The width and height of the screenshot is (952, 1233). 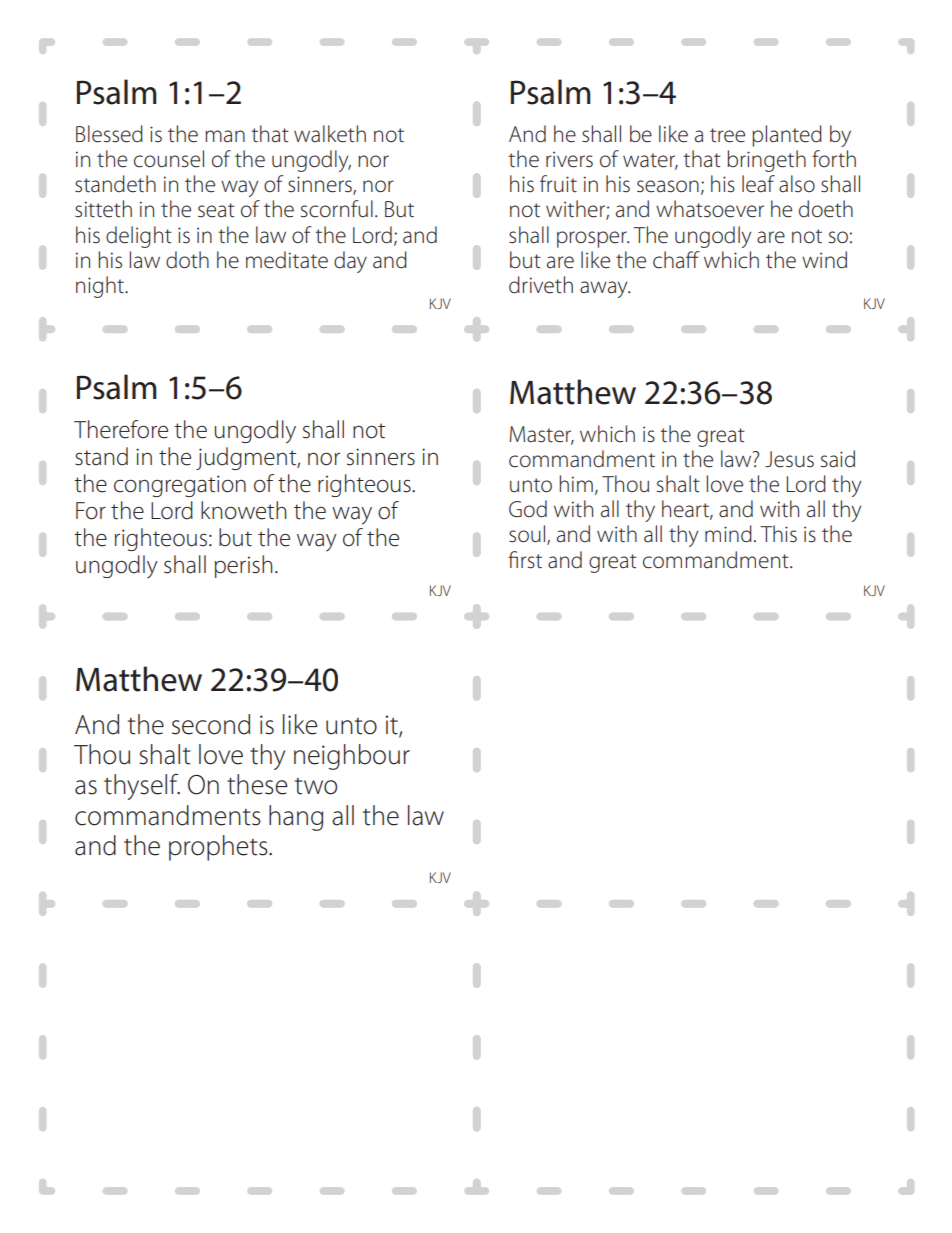 What do you see at coordinates (219, 848) in the screenshot?
I see `prophets` at bounding box center [219, 848].
